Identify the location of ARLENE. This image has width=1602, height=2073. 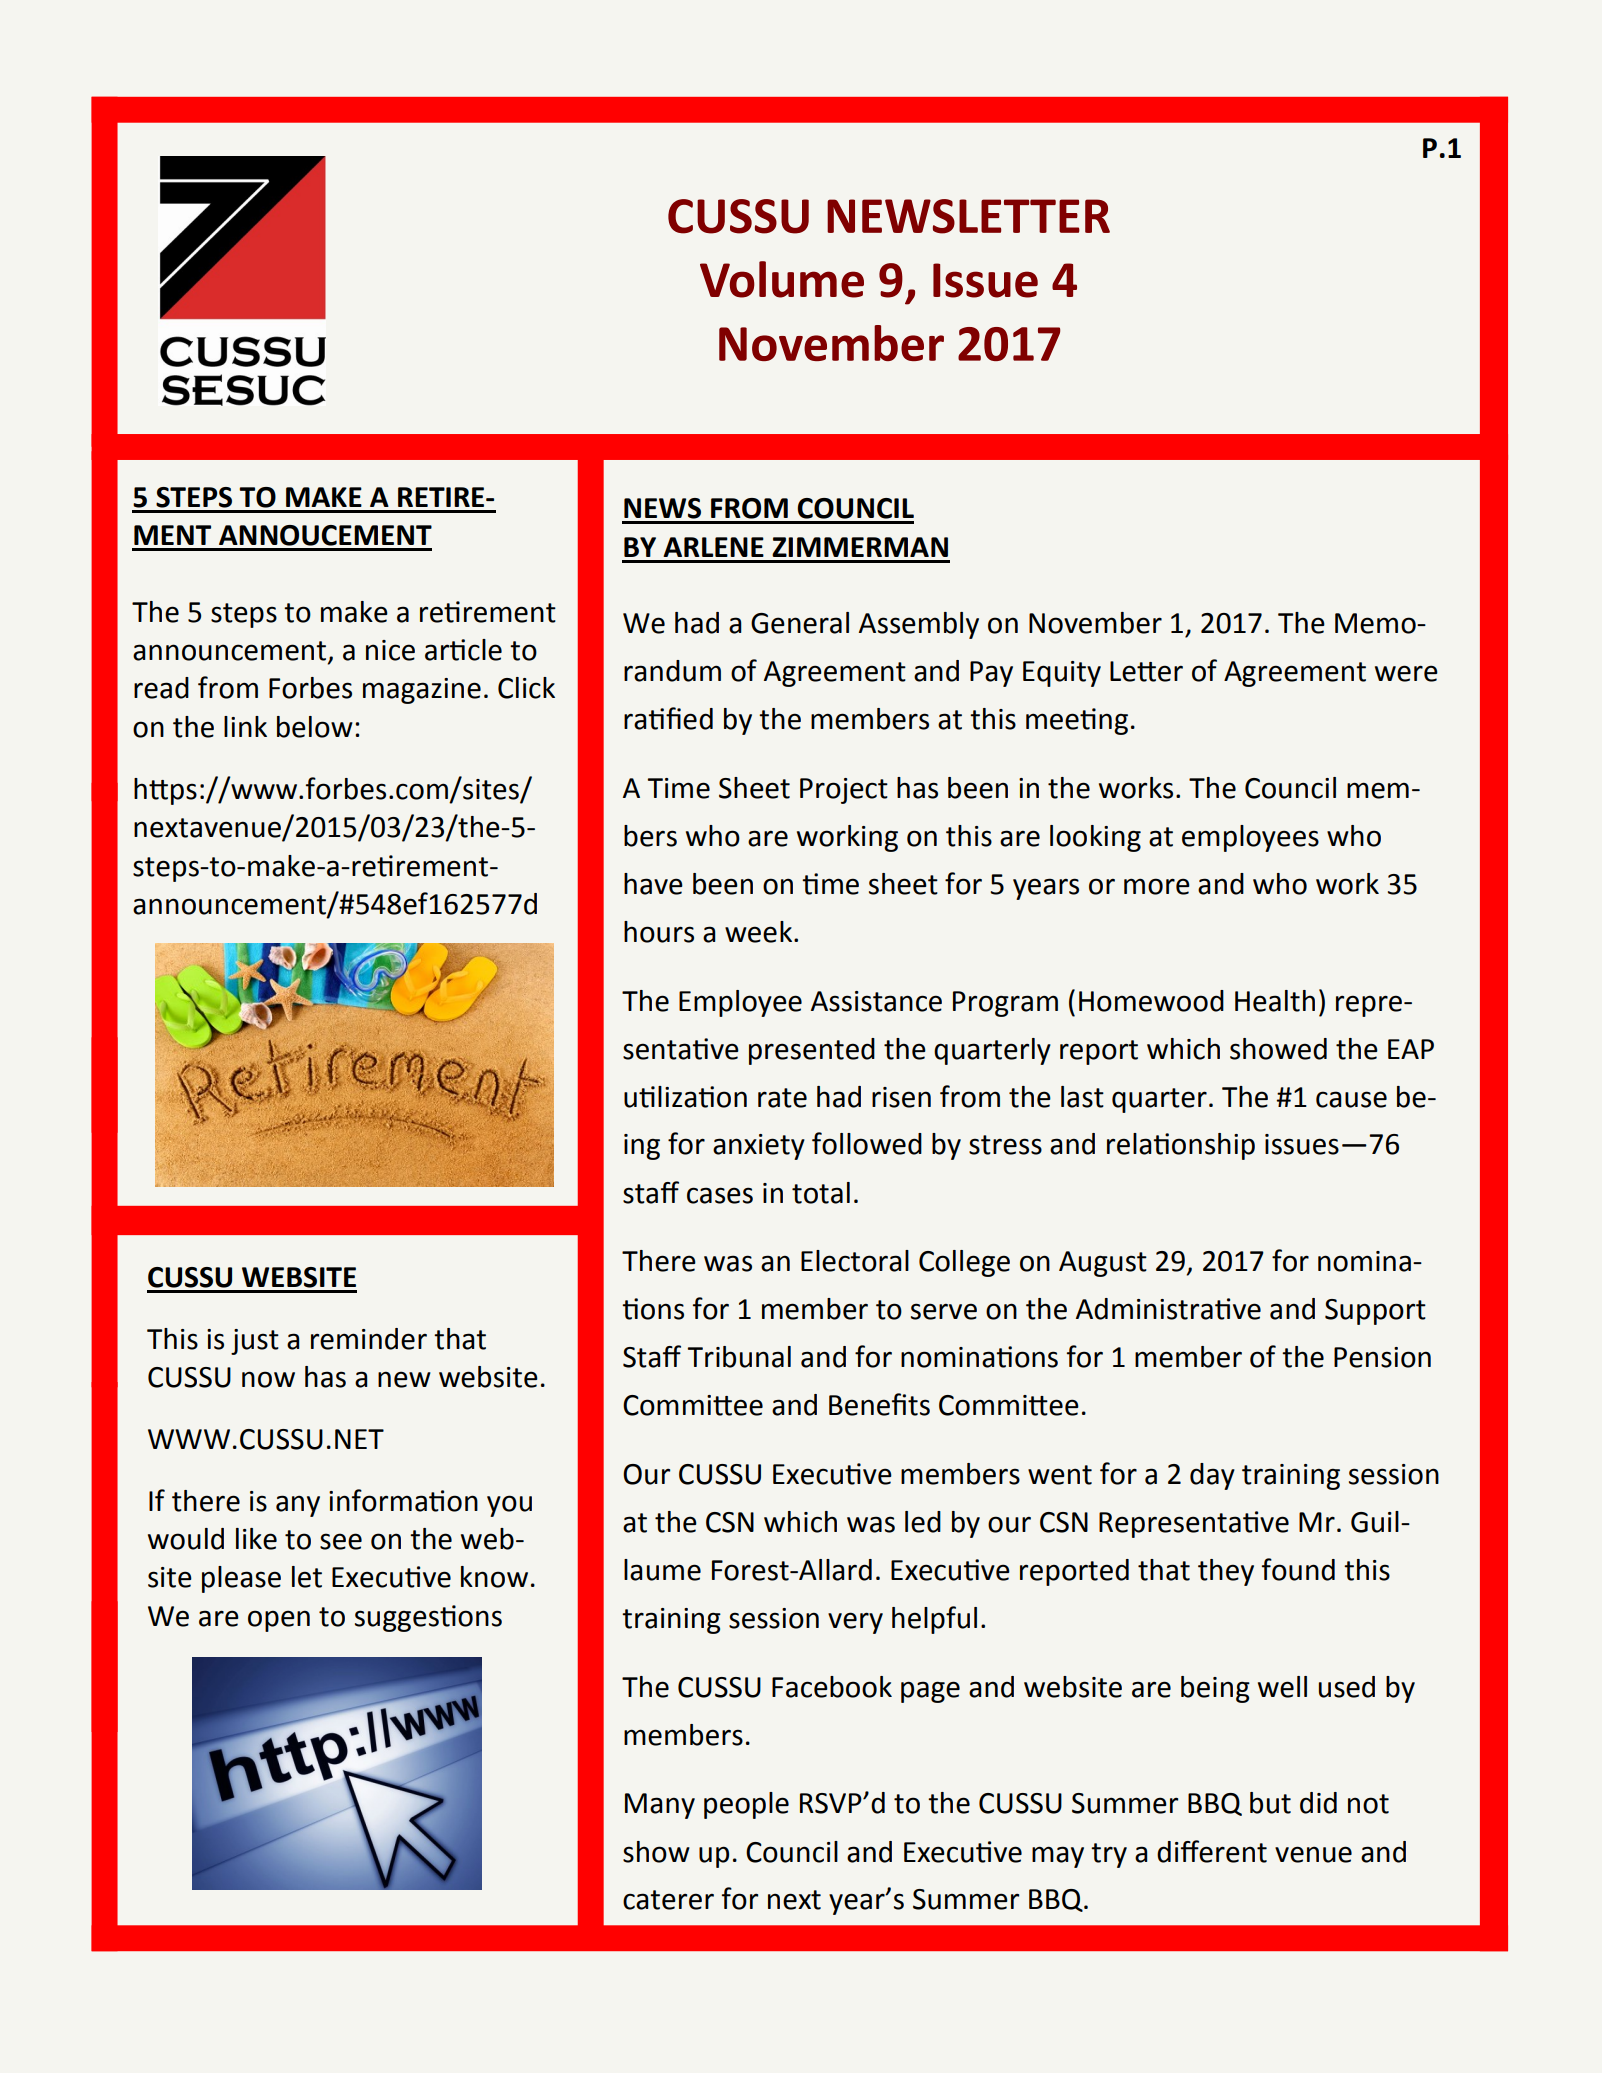
(713, 547).
